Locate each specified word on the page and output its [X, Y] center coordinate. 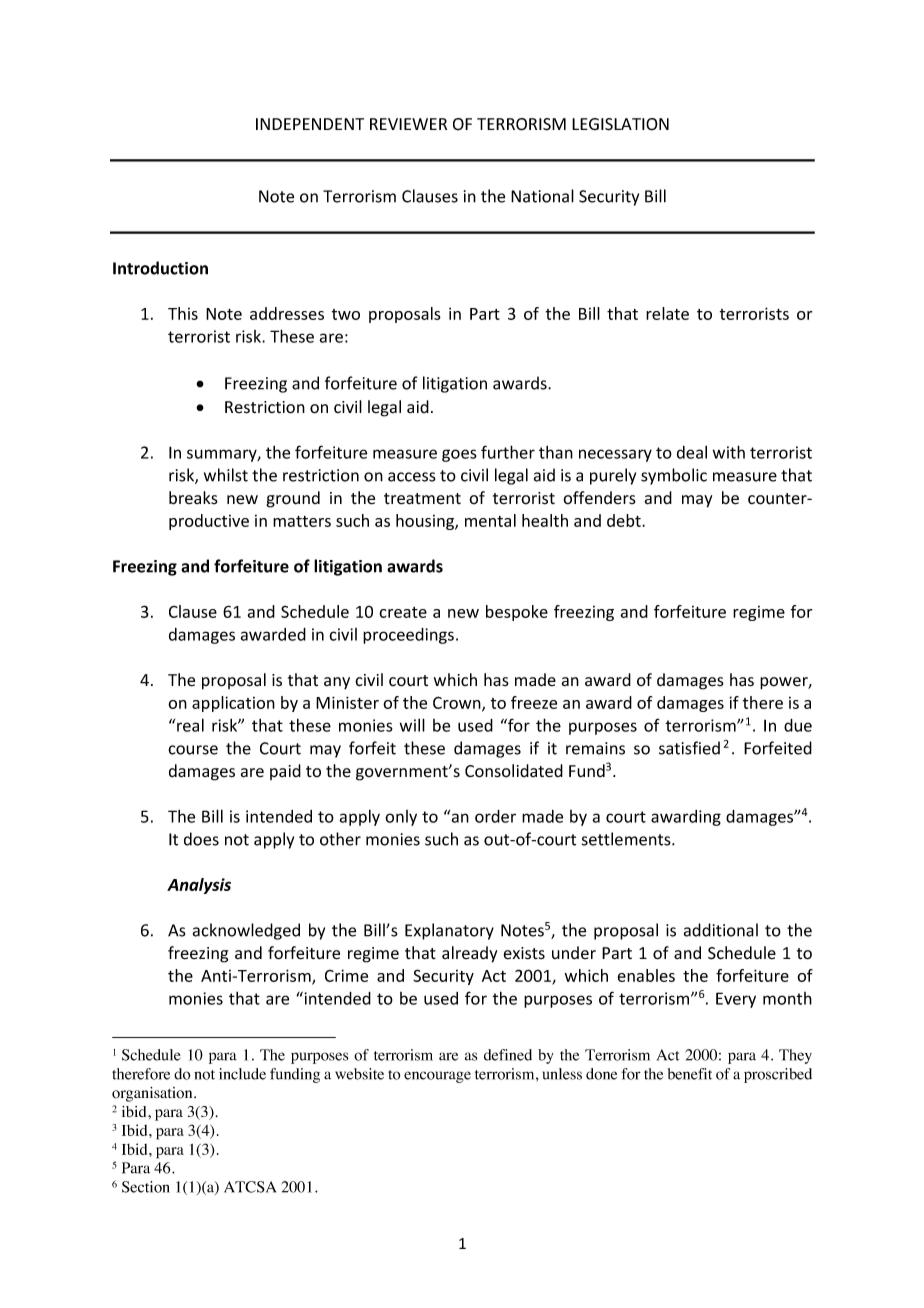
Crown [458, 703]
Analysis [199, 886]
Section [146, 1187]
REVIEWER [408, 124]
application [233, 704]
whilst [226, 475]
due [798, 725]
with [729, 452]
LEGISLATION [620, 124]
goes [459, 455]
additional [721, 930]
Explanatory [449, 931]
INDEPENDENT [310, 124]
